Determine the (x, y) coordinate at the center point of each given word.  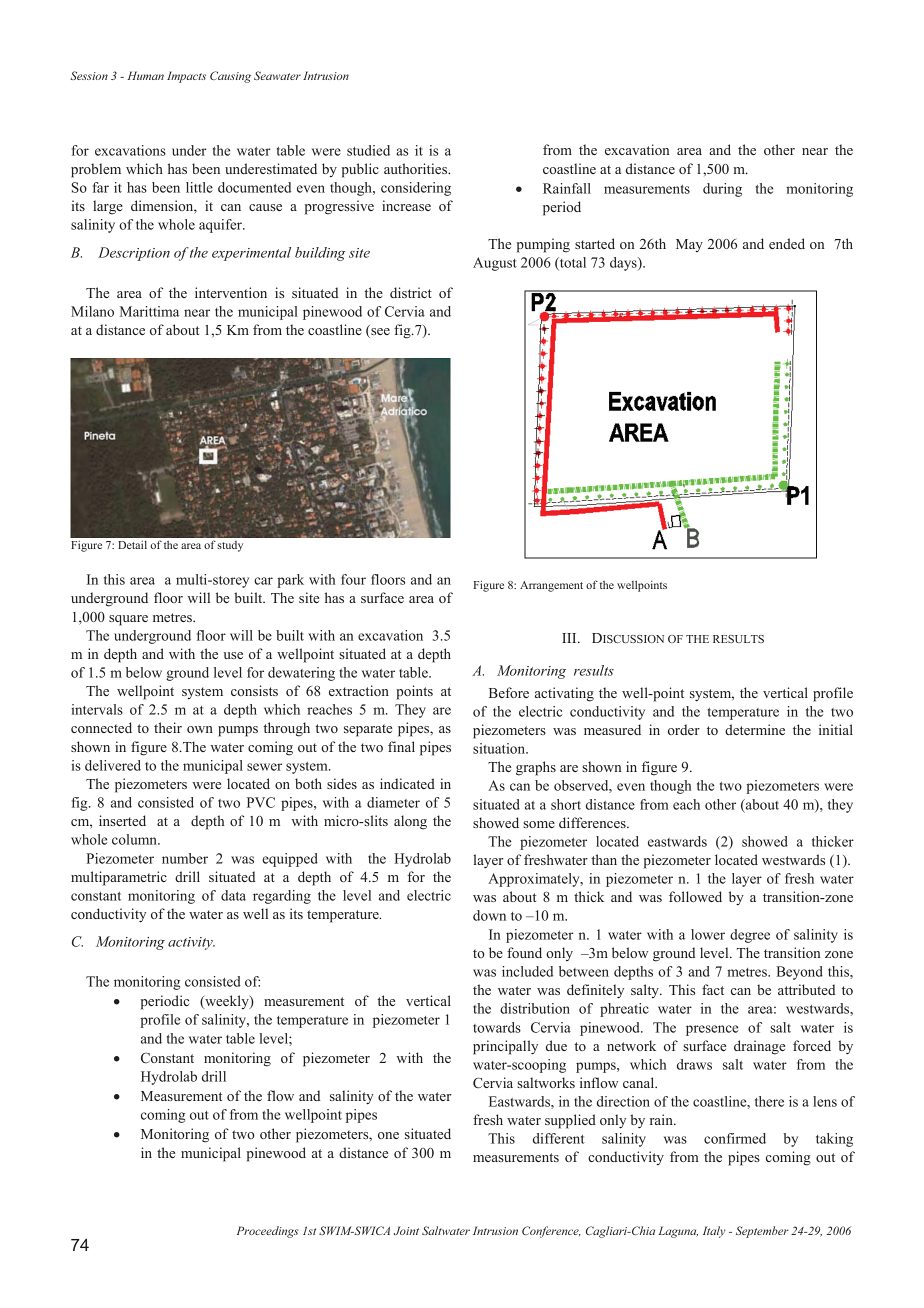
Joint (406, 1230)
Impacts (186, 77)
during (722, 190)
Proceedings (267, 1232)
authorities (417, 168)
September (762, 1232)
